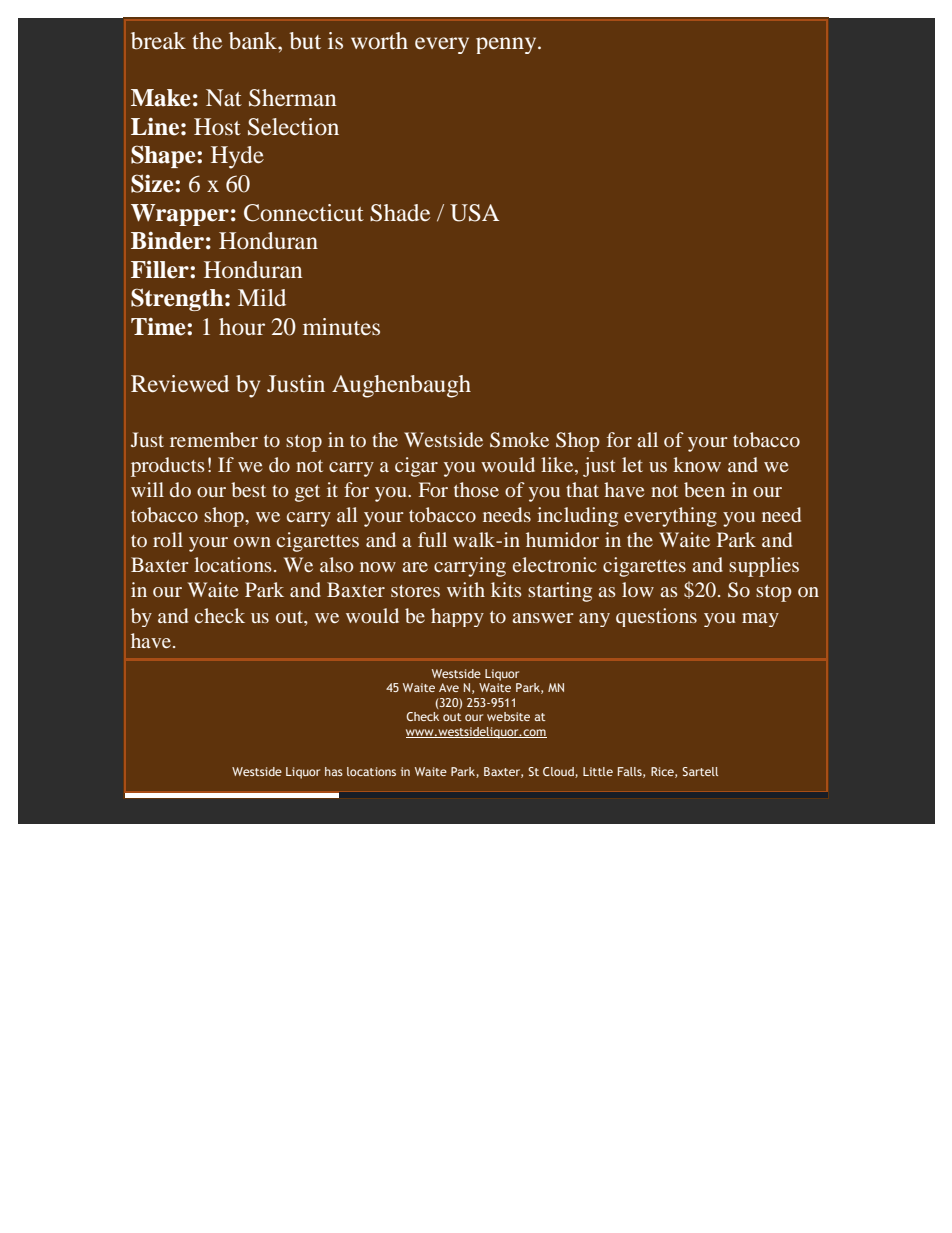  What do you see at coordinates (252, 542) in the screenshot?
I see `own` at bounding box center [252, 542].
